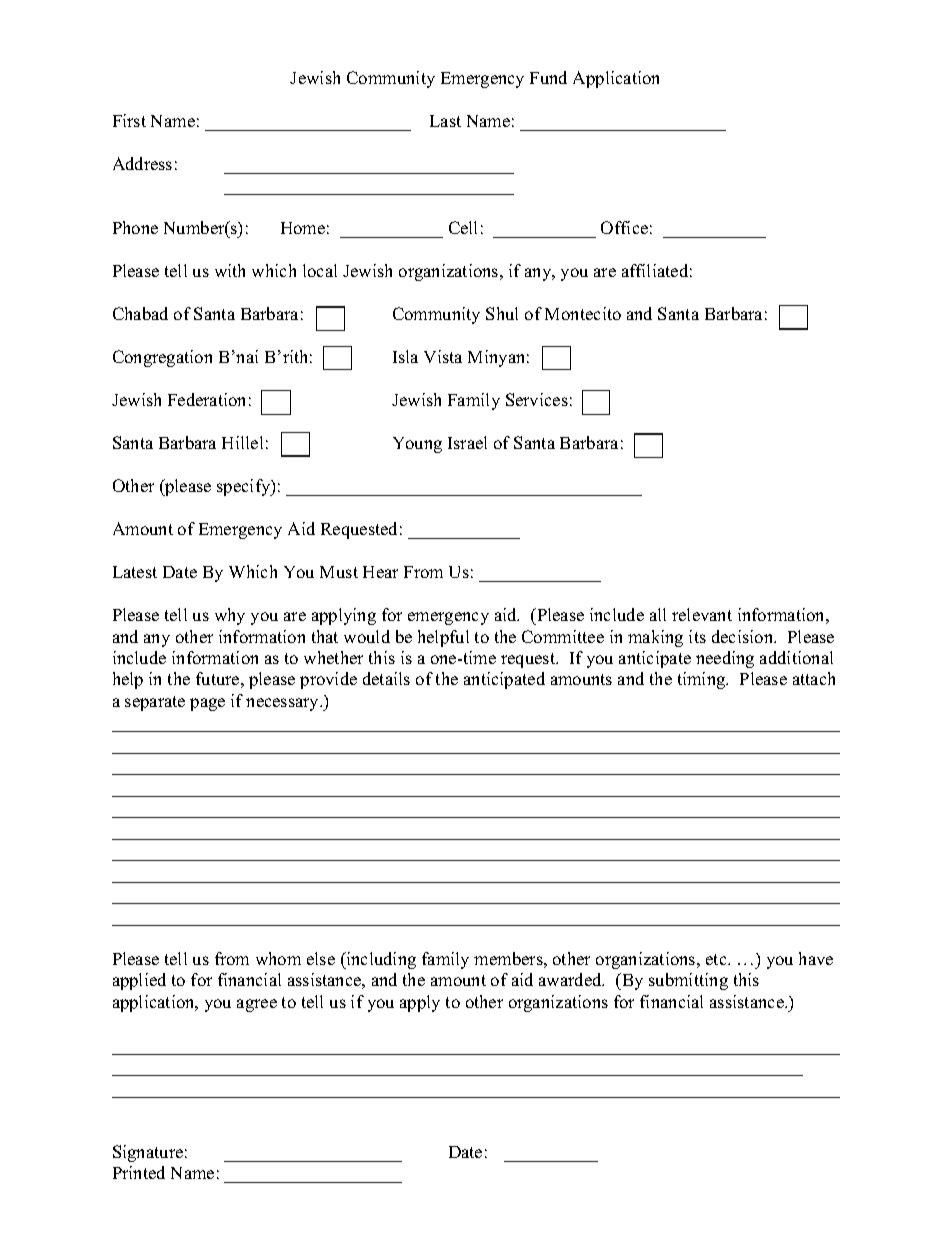 This page has width=952, height=1233. What do you see at coordinates (563, 636) in the page?
I see `Committee` at bounding box center [563, 636].
